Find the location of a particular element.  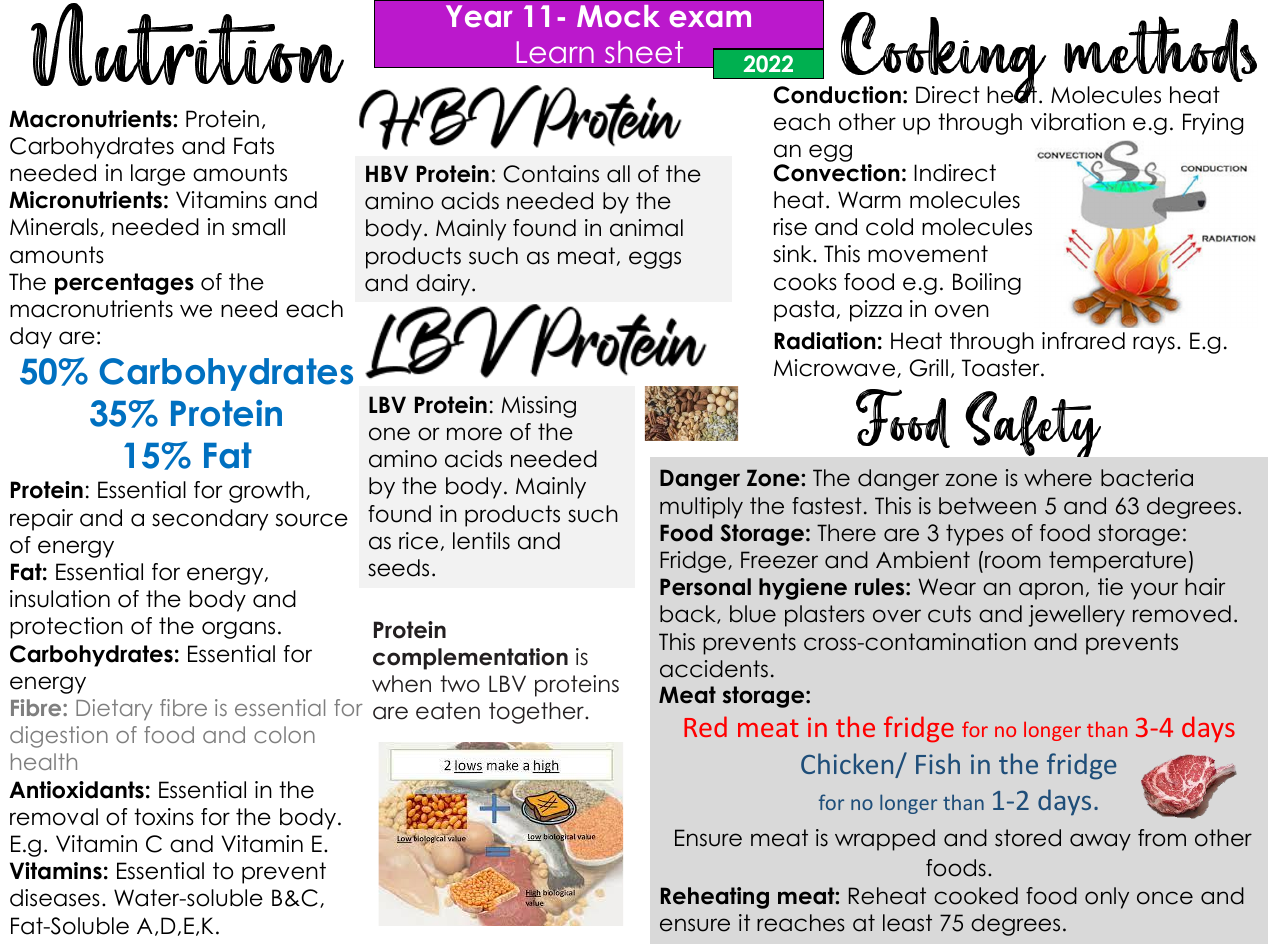

only is located at coordinates (1107, 898).
